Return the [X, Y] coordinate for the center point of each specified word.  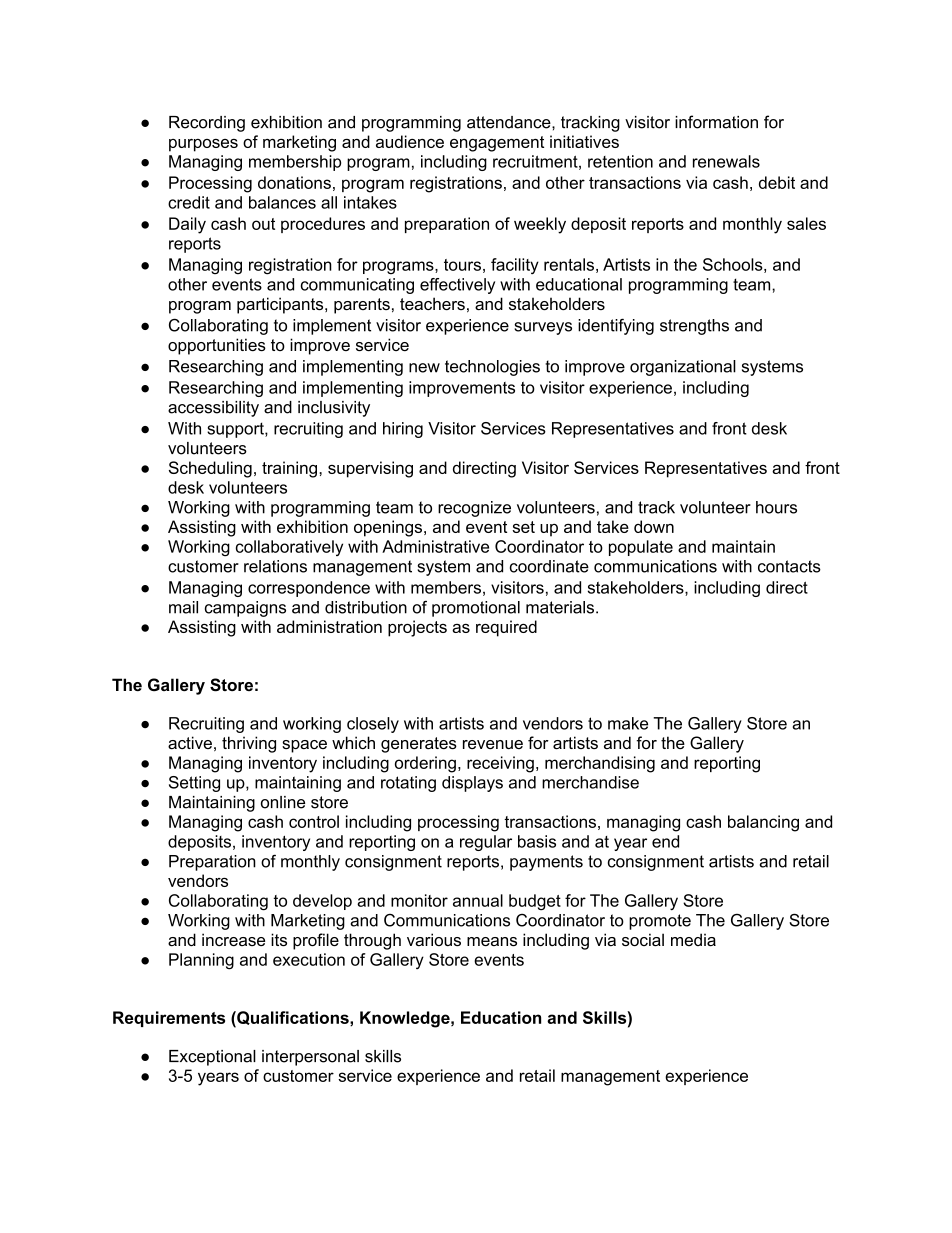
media [693, 939]
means [492, 941]
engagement [497, 144]
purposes [203, 145]
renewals [726, 161]
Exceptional [212, 1058]
